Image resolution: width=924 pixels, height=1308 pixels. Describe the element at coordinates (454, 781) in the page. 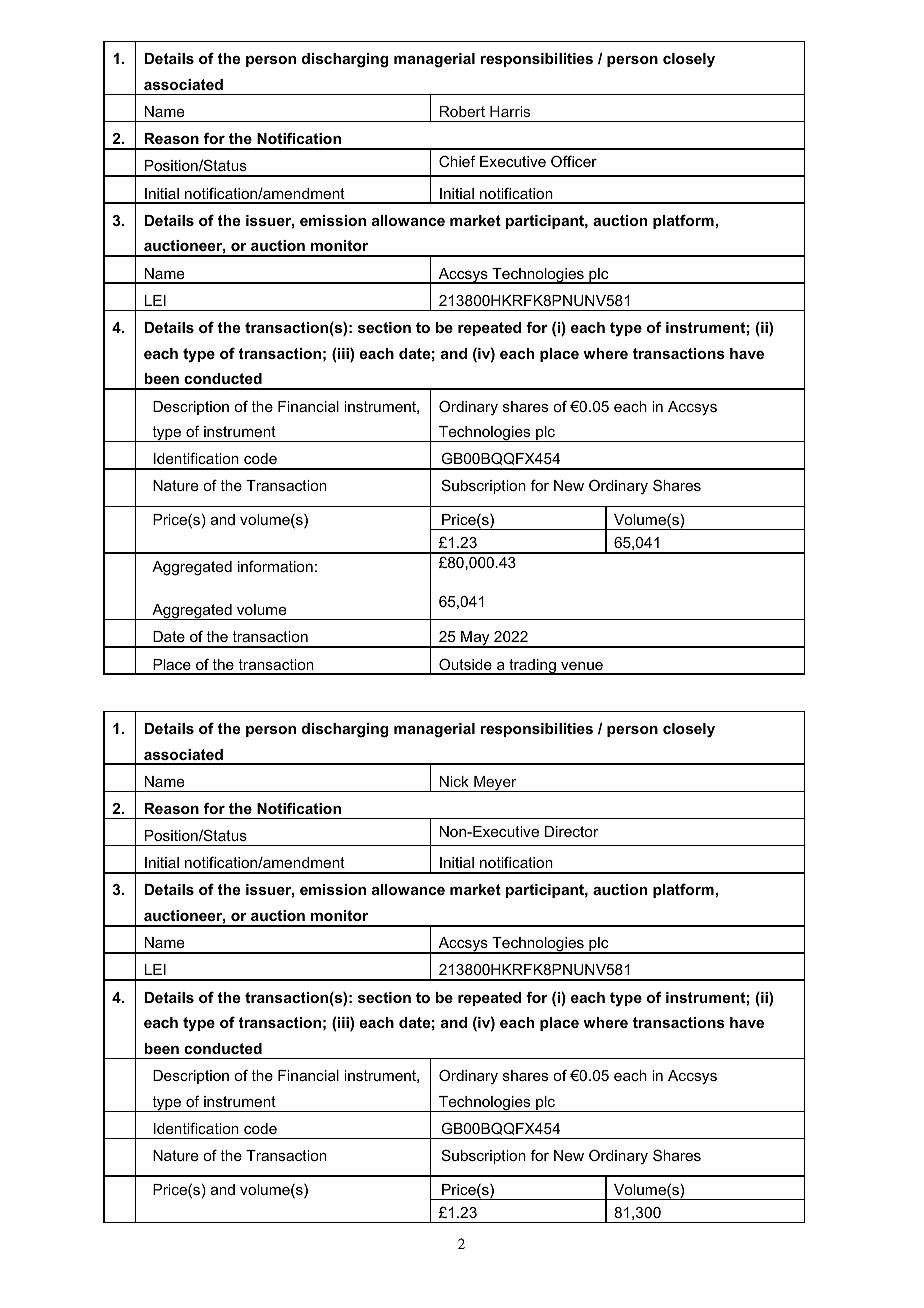

I see `Nick` at that location.
